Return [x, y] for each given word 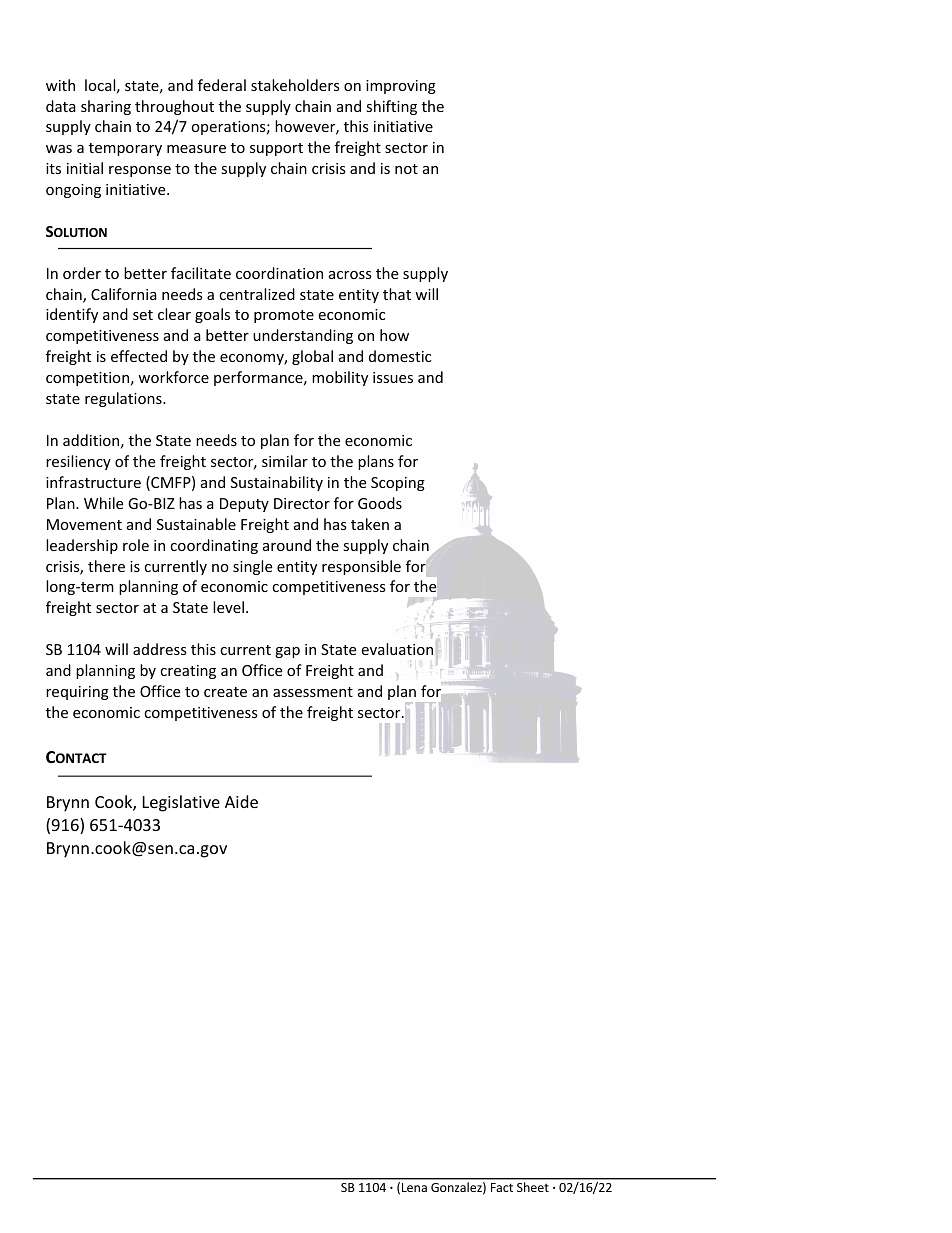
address [160, 649]
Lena [414, 1187]
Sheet [533, 1187]
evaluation [397, 649]
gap [287, 652]
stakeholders [295, 85]
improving [401, 87]
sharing [106, 107]
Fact [502, 1187]
